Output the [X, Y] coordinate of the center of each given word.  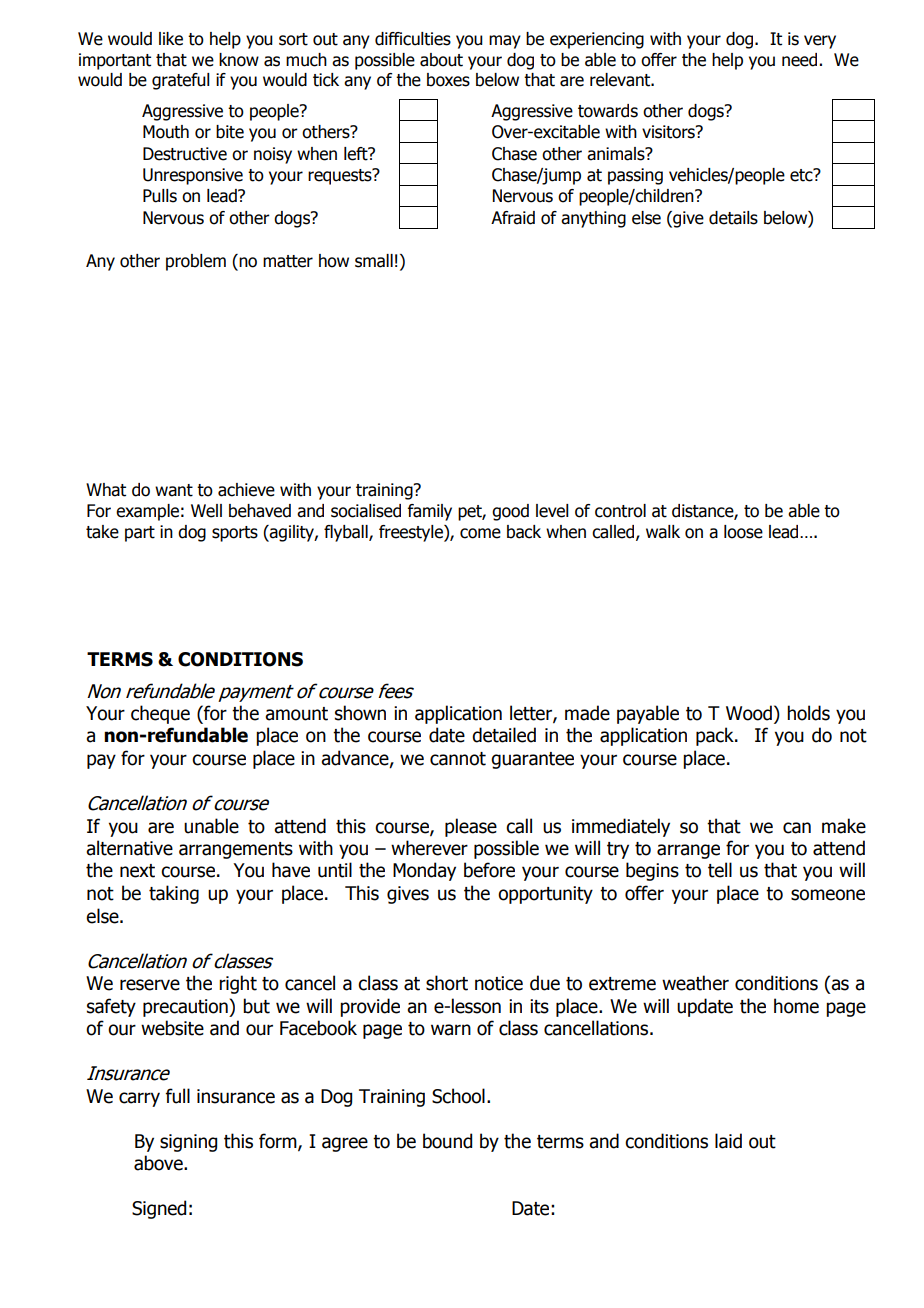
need [799, 60]
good [510, 512]
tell [720, 870]
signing [188, 1143]
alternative [129, 848]
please [471, 827]
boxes [448, 80]
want [174, 490]
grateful [181, 81]
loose [743, 532]
